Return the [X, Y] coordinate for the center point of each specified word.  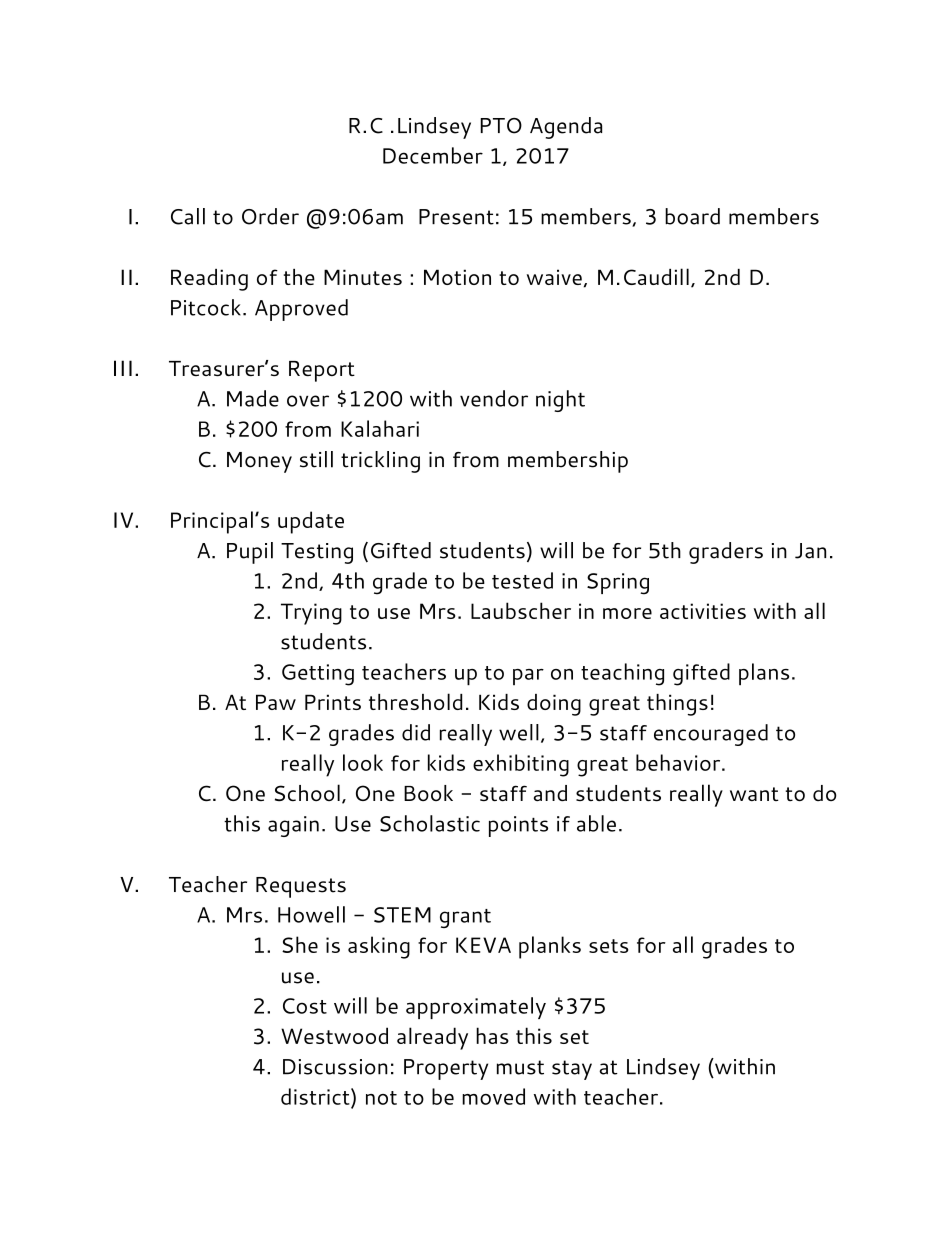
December [433, 155]
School [307, 792]
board [692, 216]
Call [188, 216]
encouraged [711, 735]
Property [446, 1069]
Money [259, 462]
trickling [380, 462]
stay [572, 1070]
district [316, 1096]
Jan [810, 551]
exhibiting [521, 765]
